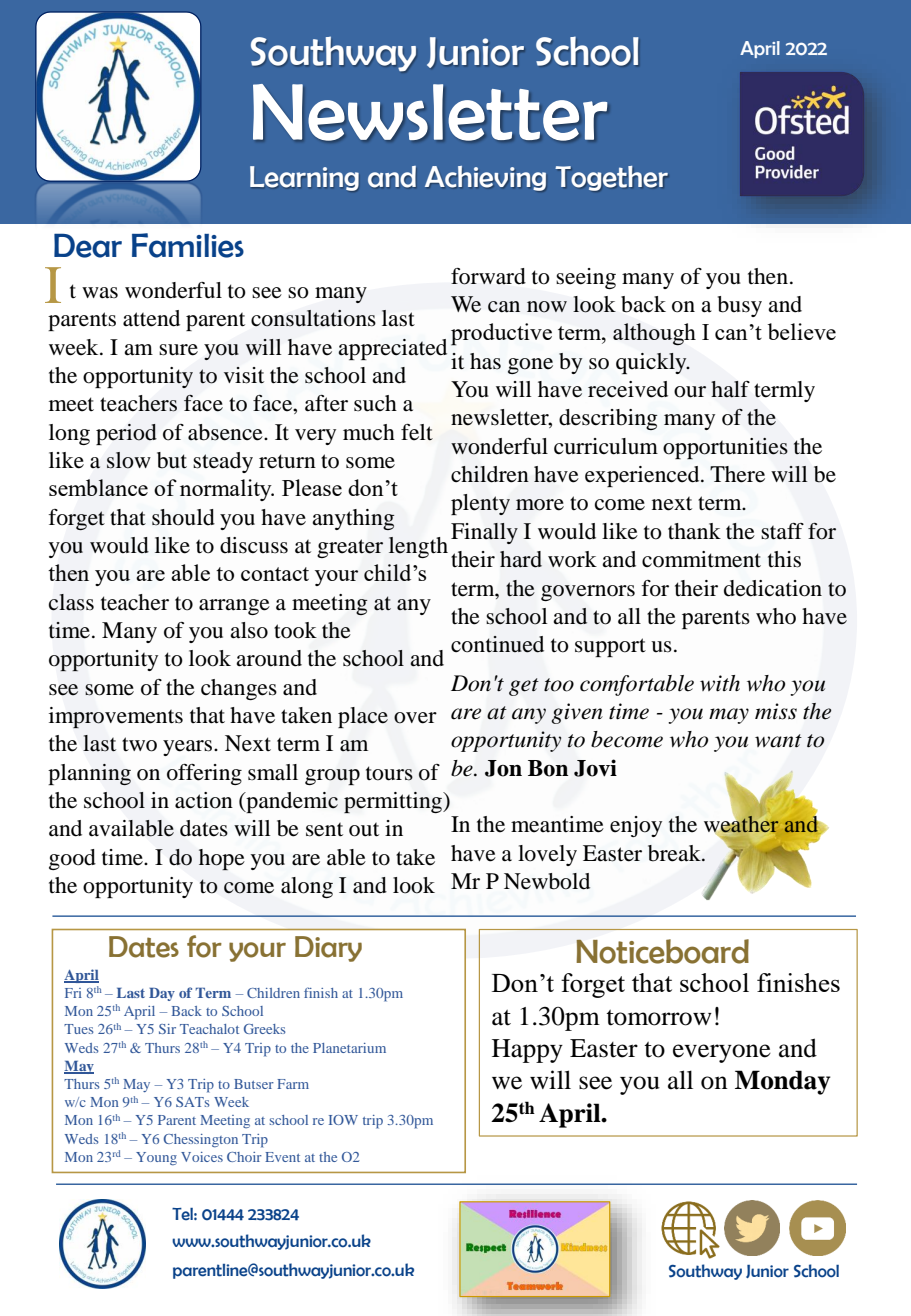 The height and width of the screenshot is (1316, 911). Describe the element at coordinates (694, 531) in the screenshot. I see `thank` at that location.
